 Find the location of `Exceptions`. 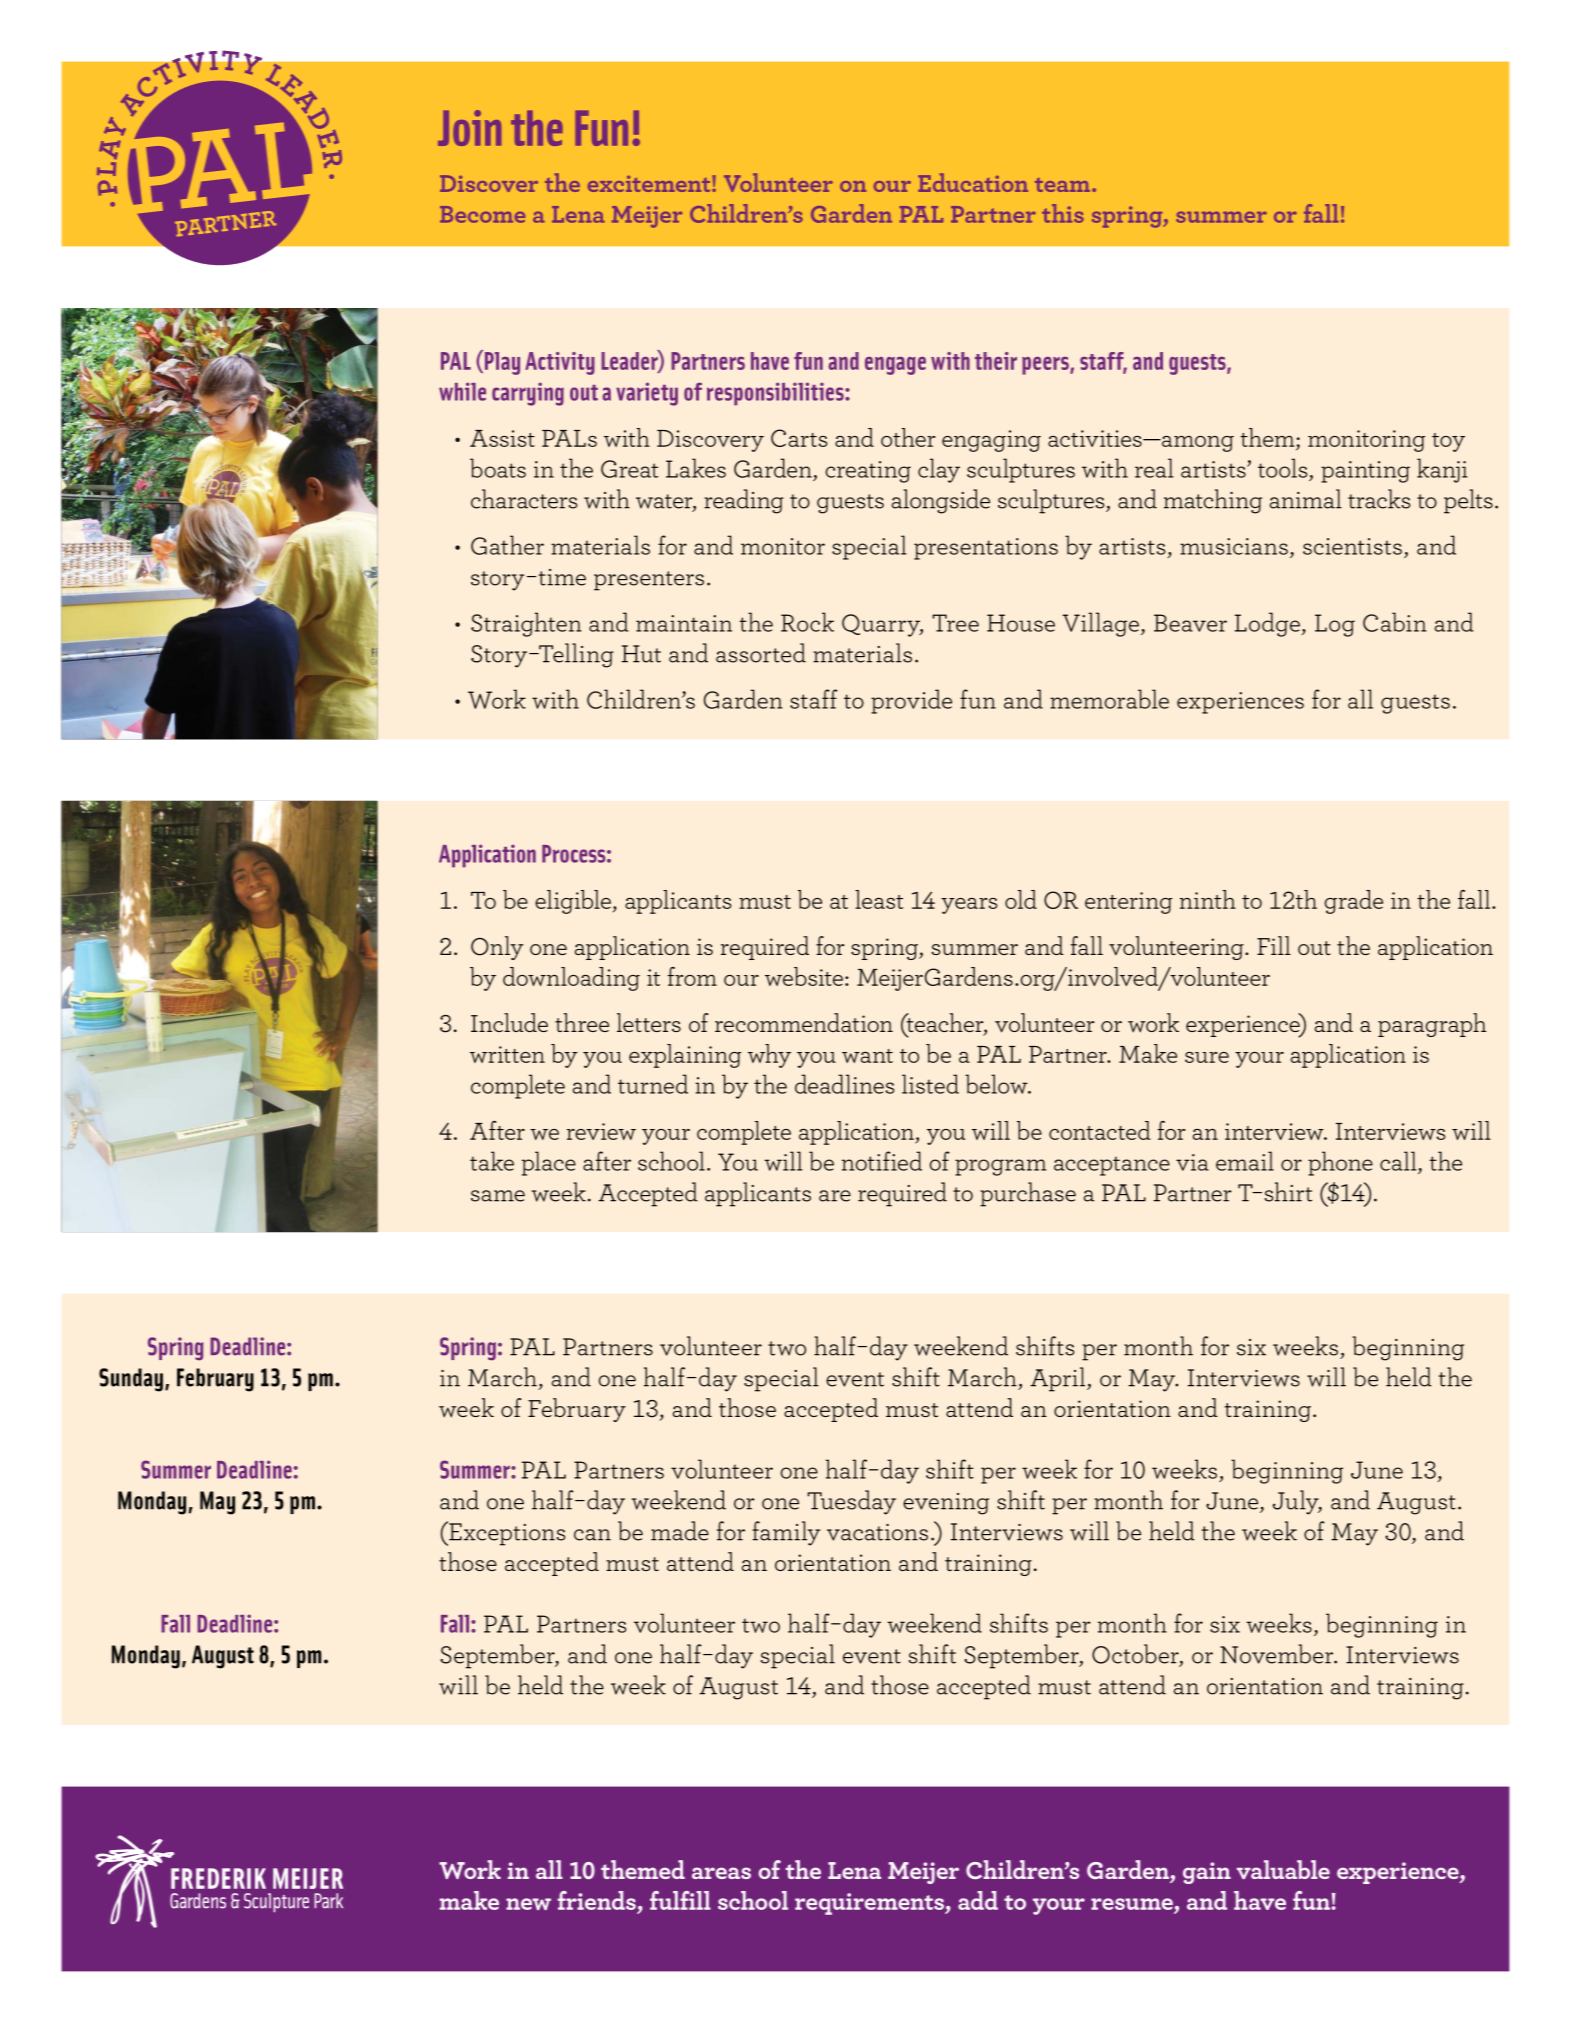

Exceptions is located at coordinates (506, 1533).
